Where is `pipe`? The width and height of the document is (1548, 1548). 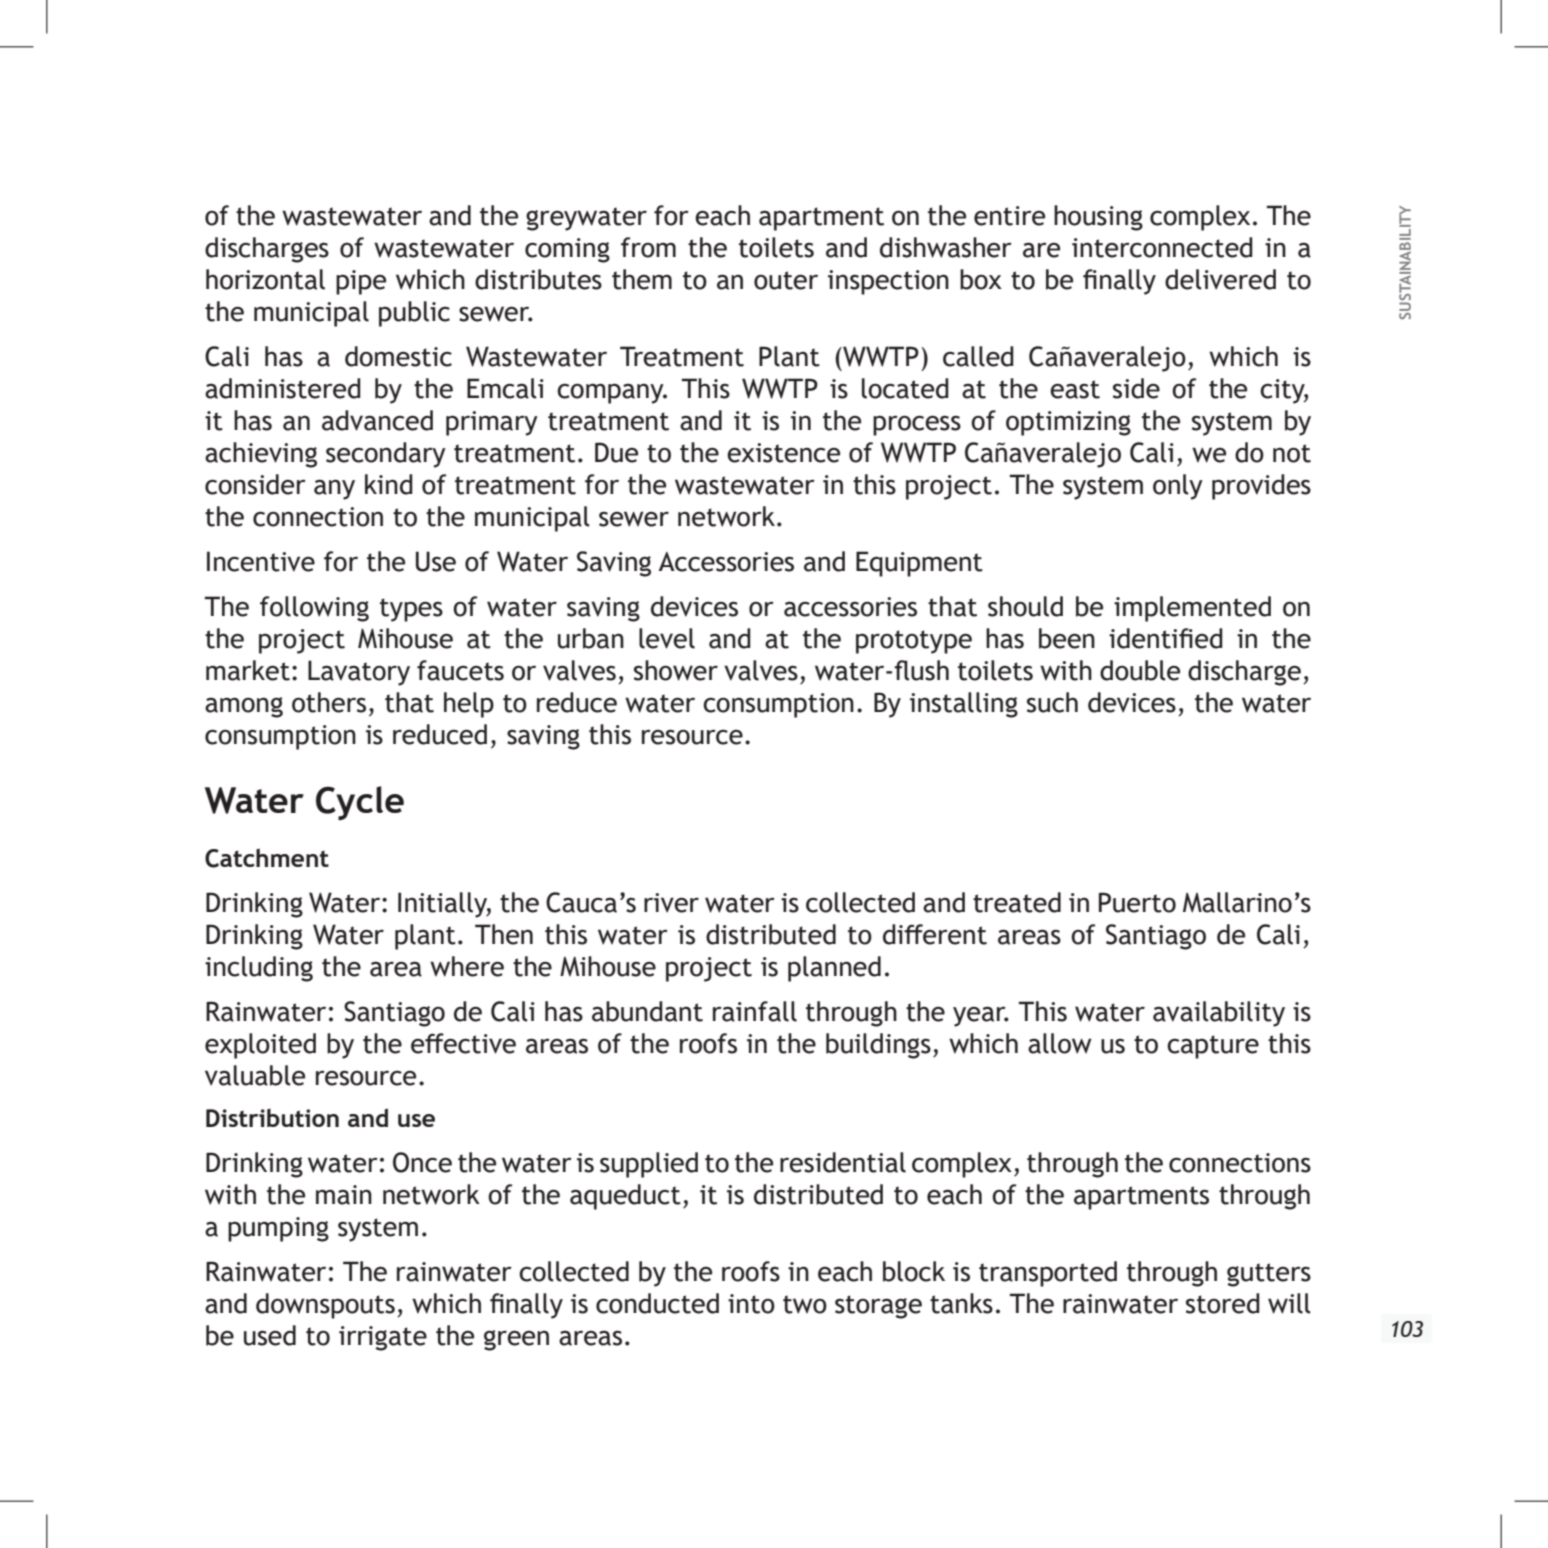
pipe is located at coordinates (361, 282).
